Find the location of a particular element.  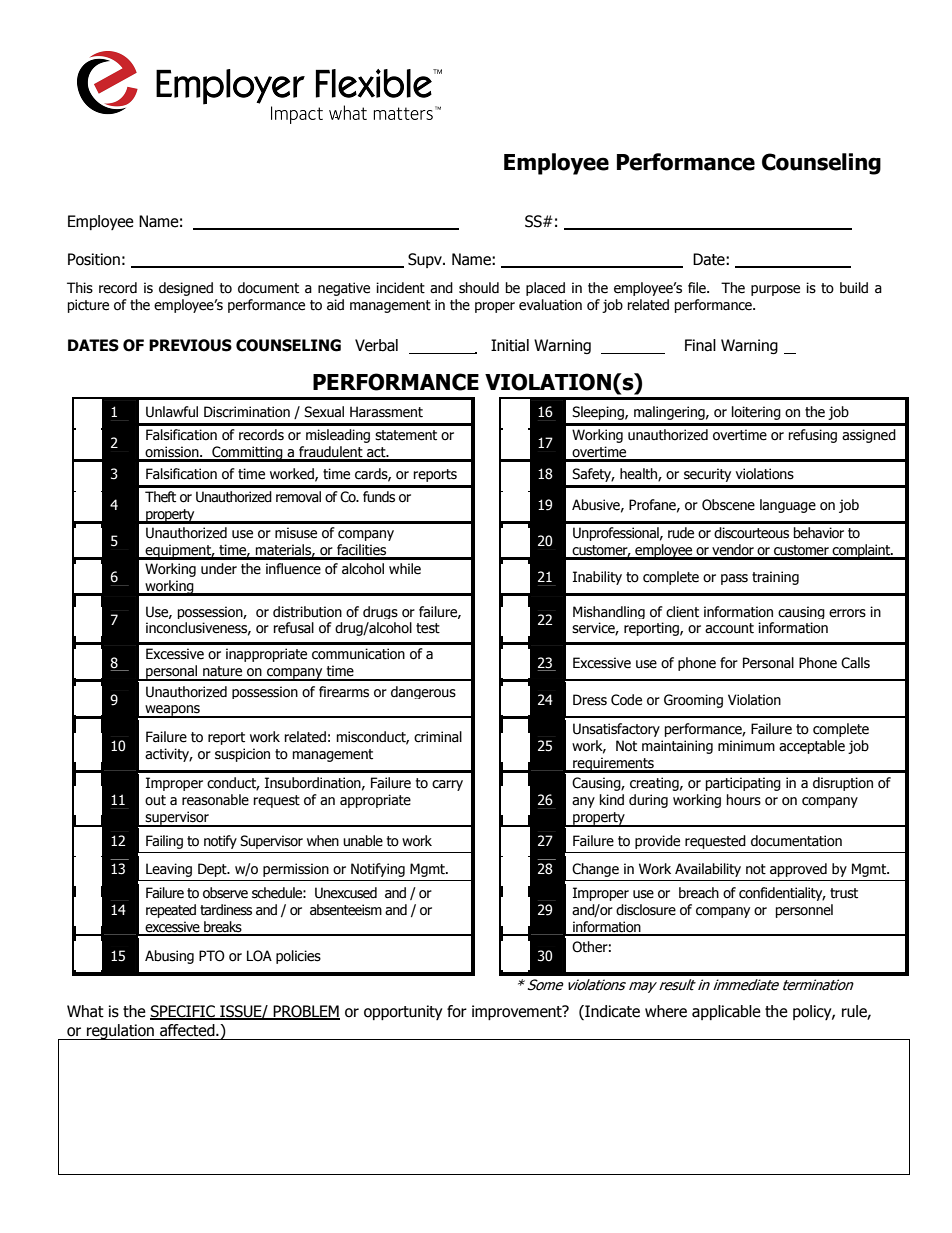

participating is located at coordinates (743, 784).
